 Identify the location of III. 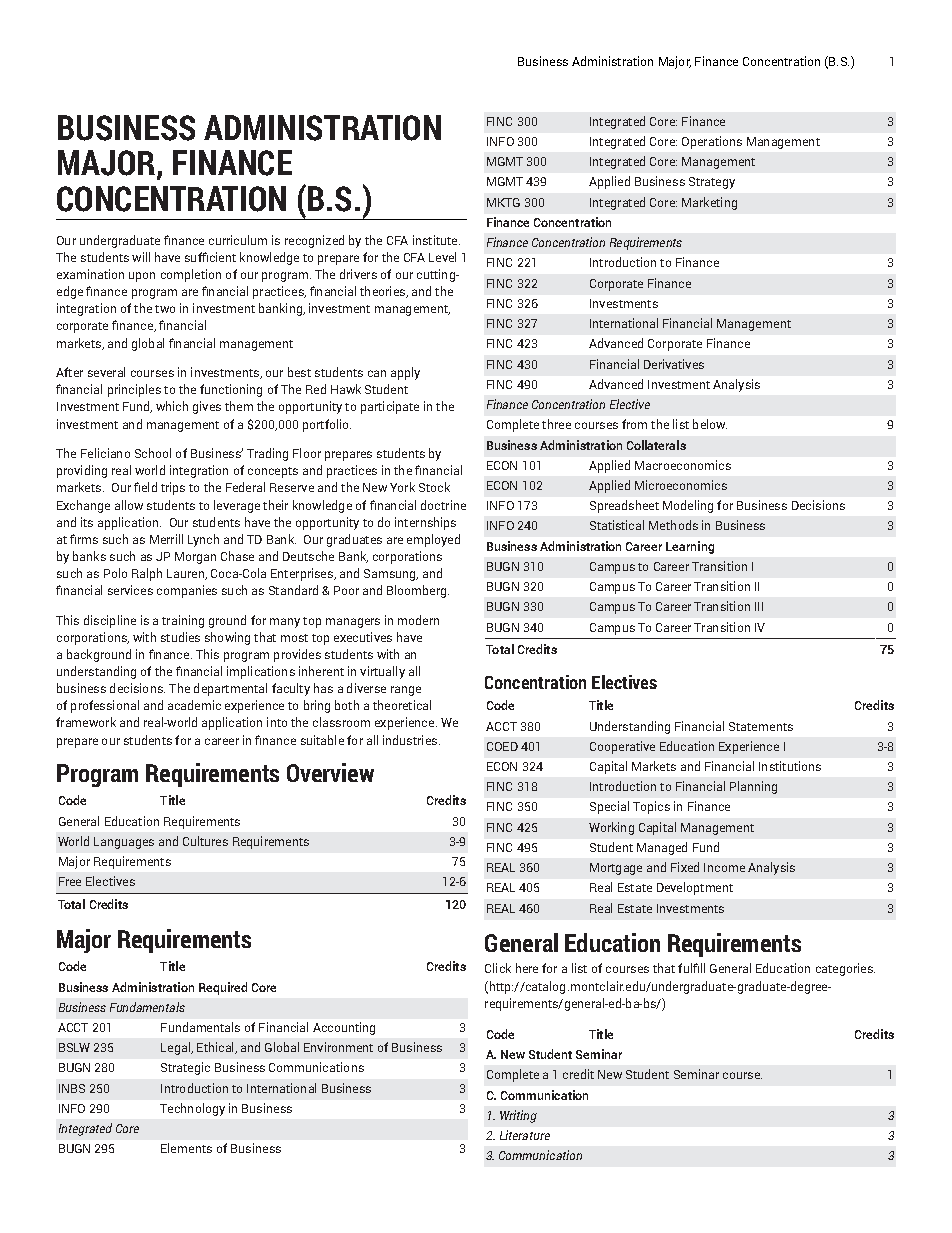
(759, 606).
